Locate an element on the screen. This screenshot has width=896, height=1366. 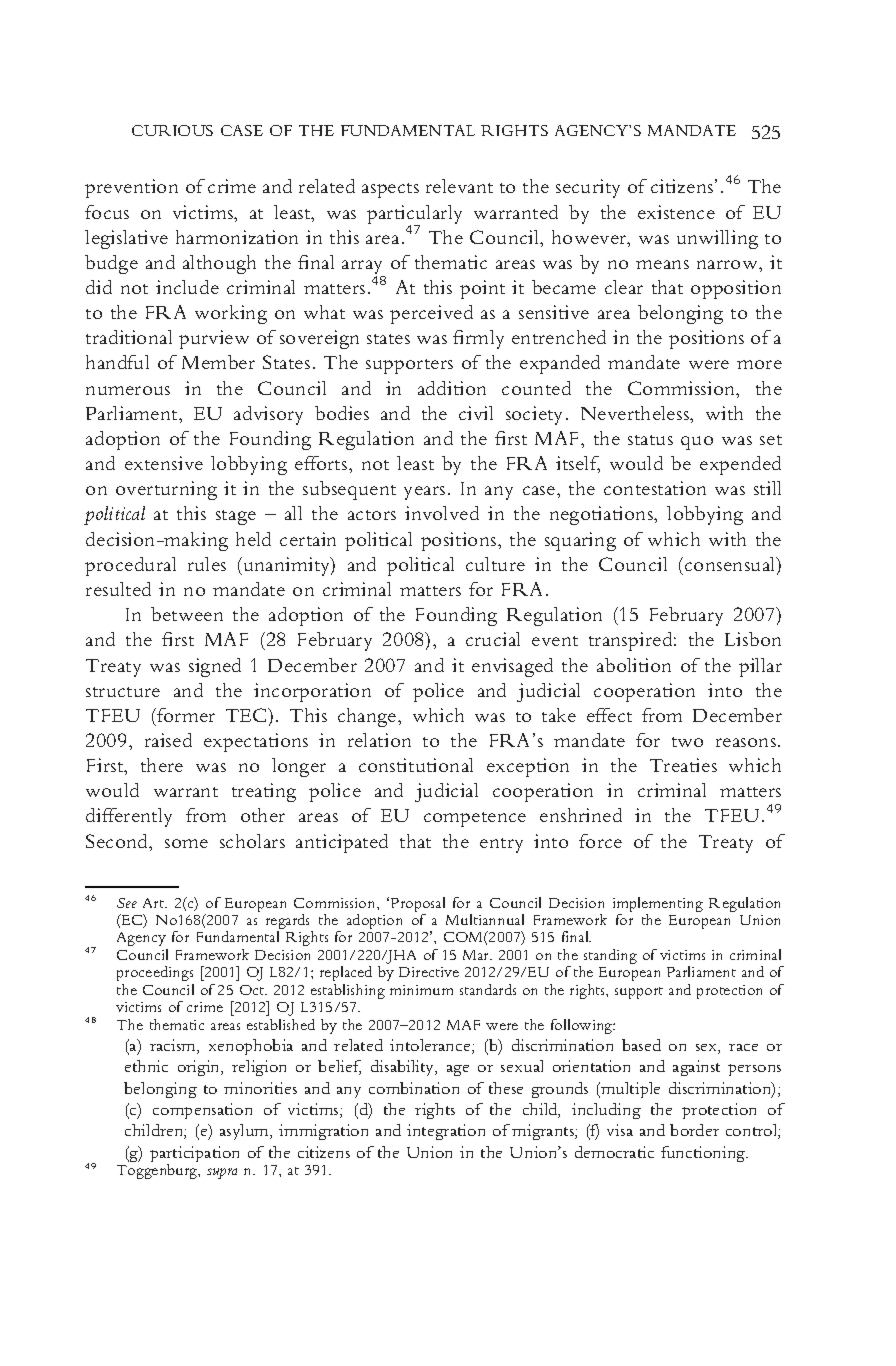
signed is located at coordinates (215, 667).
